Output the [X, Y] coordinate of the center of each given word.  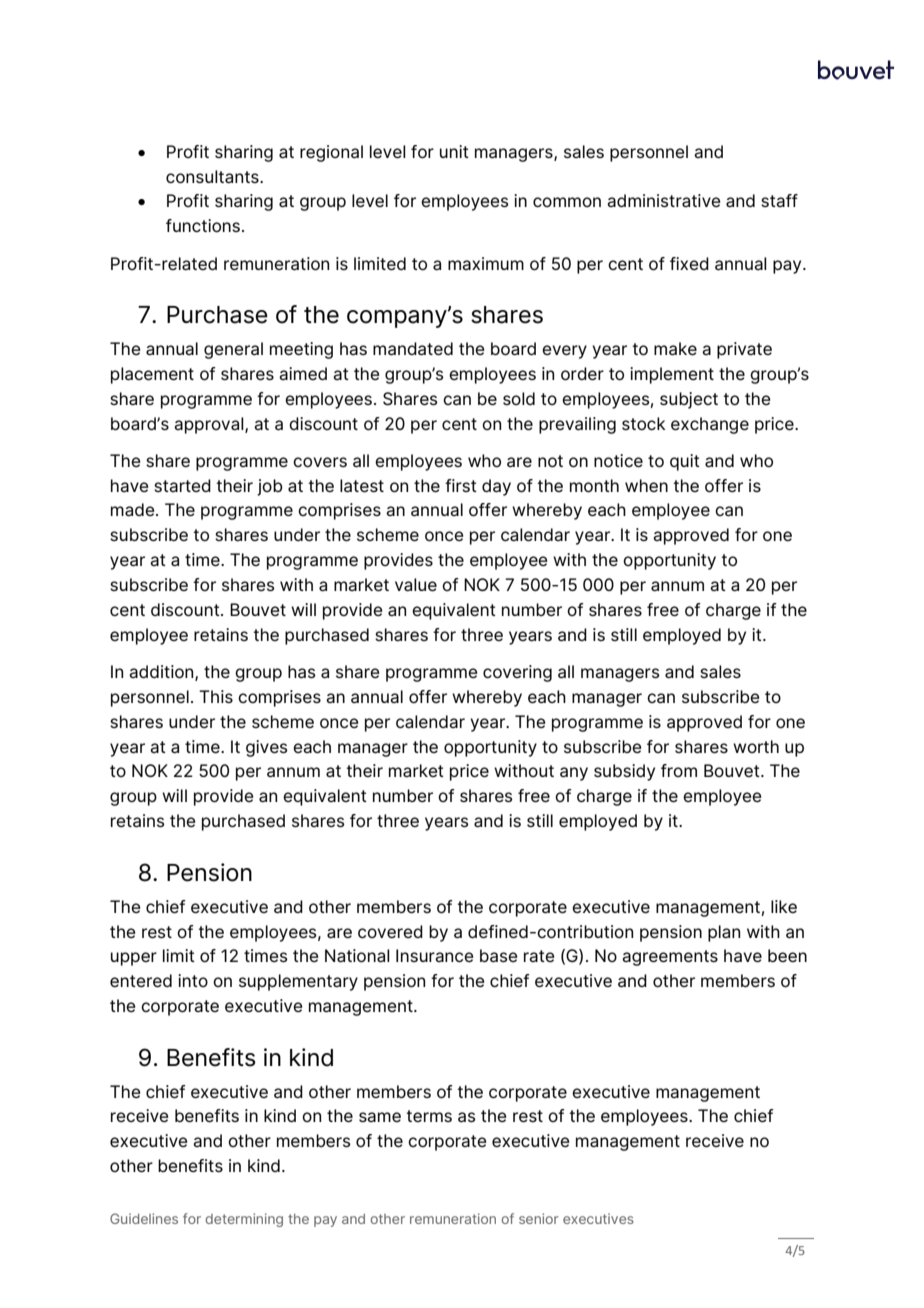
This [216, 696]
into [193, 980]
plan [724, 933]
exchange [710, 425]
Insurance [434, 955]
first [461, 485]
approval [210, 425]
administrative [663, 200]
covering [517, 673]
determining [244, 1220]
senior [538, 1218]
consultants [213, 177]
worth [756, 746]
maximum [486, 263]
